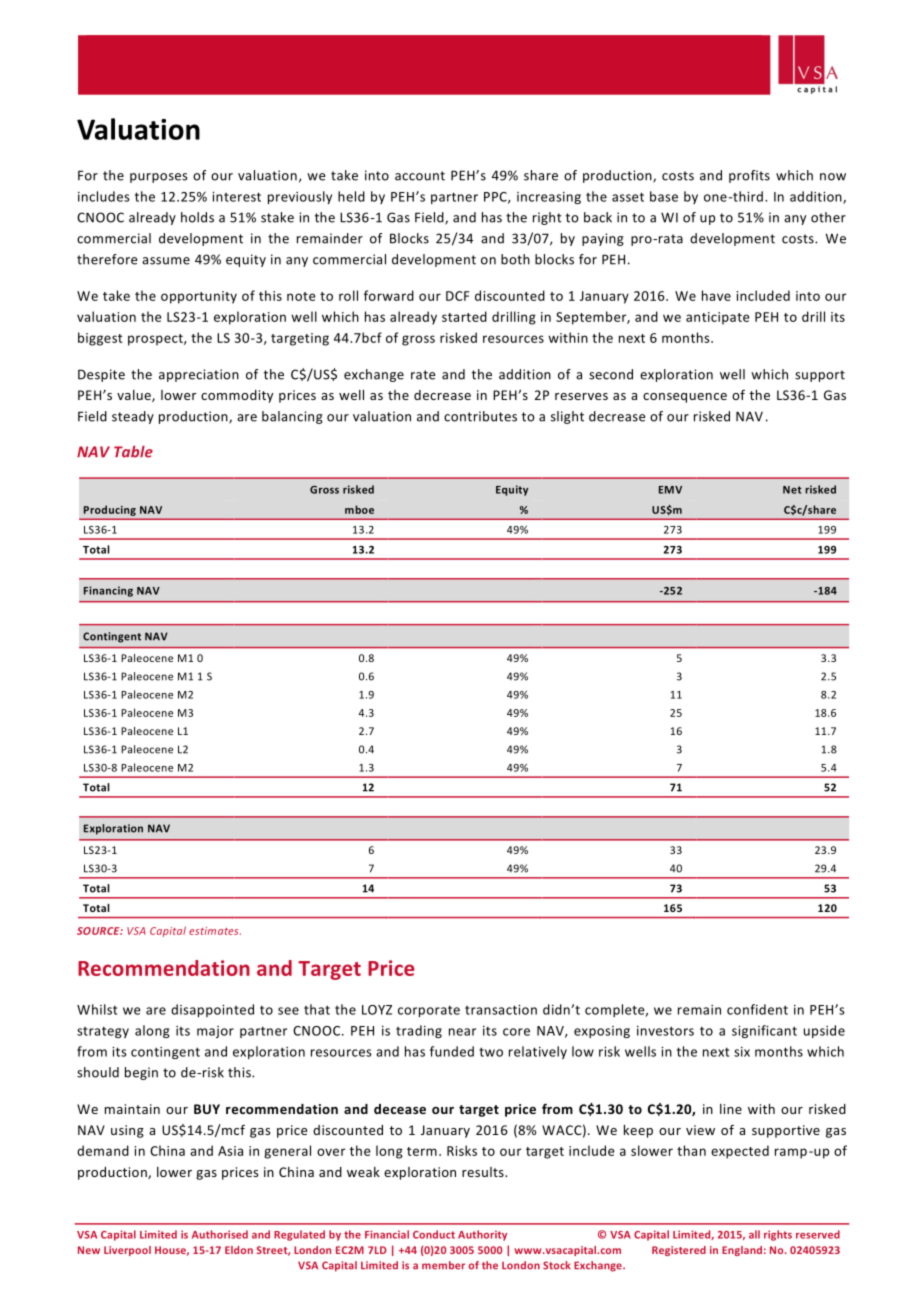 The width and height of the screenshot is (924, 1308). Describe the element at coordinates (220, 1234) in the screenshot. I see `Authorised` at that location.
